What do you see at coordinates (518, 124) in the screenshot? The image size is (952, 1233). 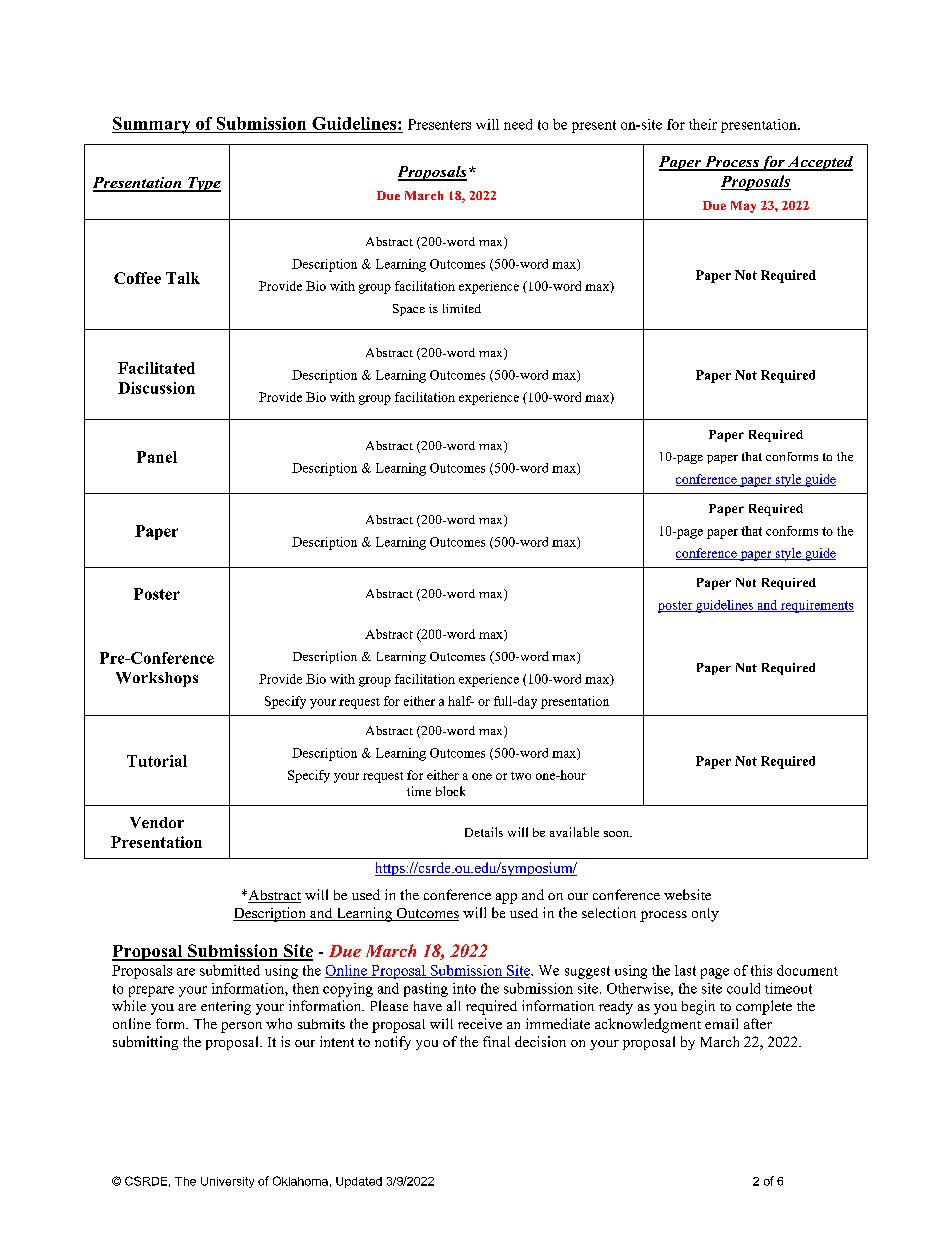 I see `need` at bounding box center [518, 124].
